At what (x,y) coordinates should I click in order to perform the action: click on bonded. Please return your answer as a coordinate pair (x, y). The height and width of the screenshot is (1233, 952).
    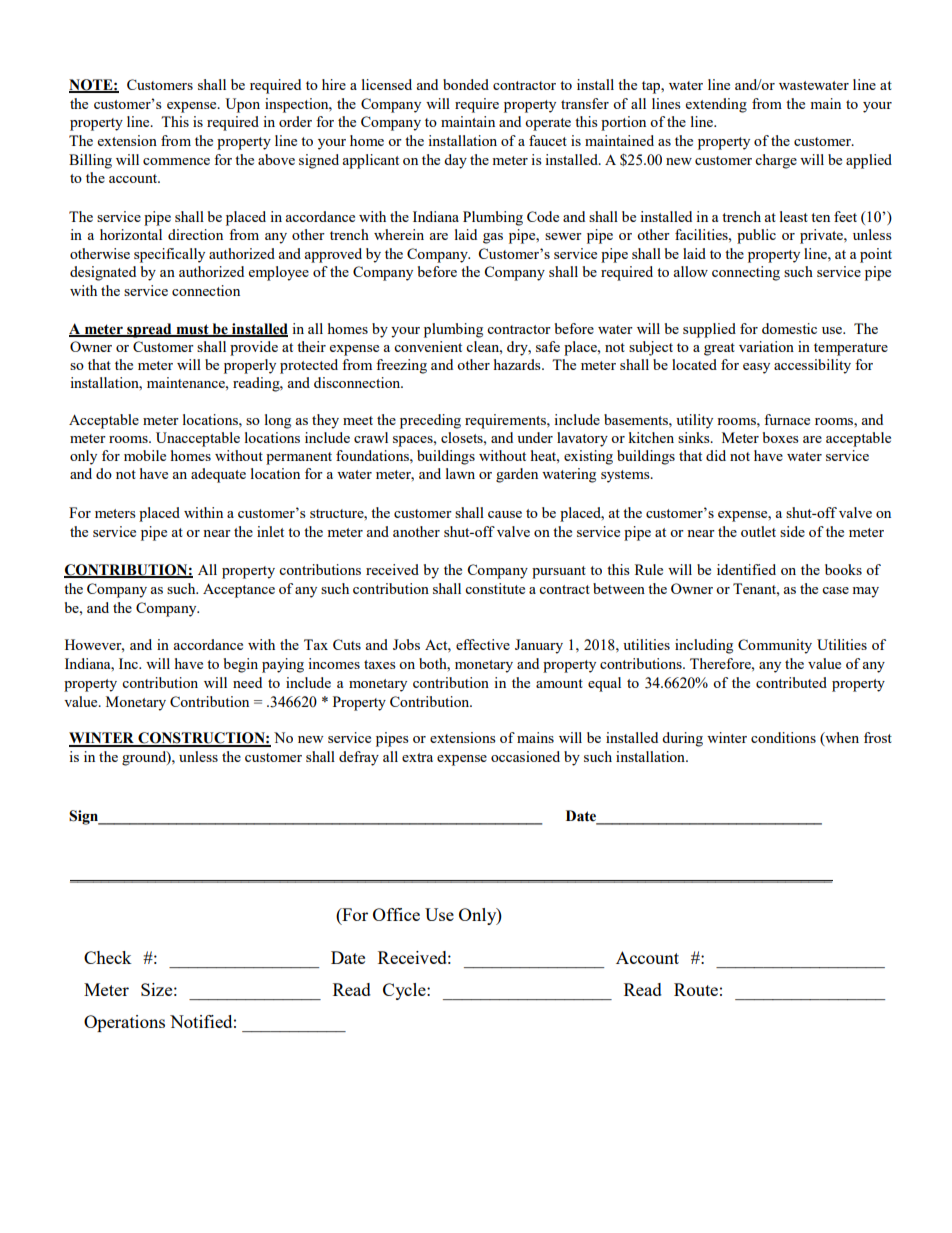
    Looking at the image, I should click on (466, 84).
